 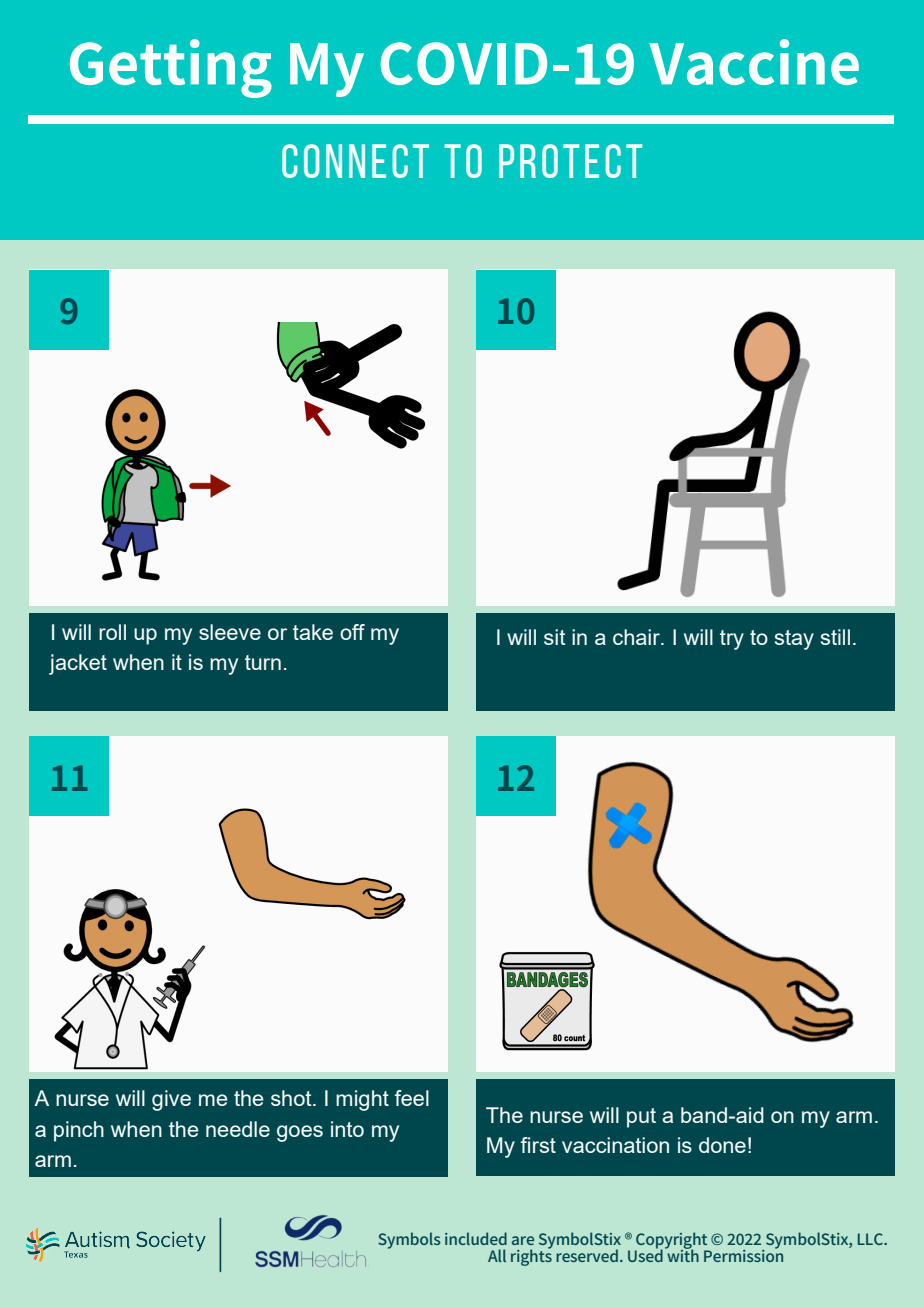 What do you see at coordinates (794, 640) in the screenshot?
I see `stay` at bounding box center [794, 640].
